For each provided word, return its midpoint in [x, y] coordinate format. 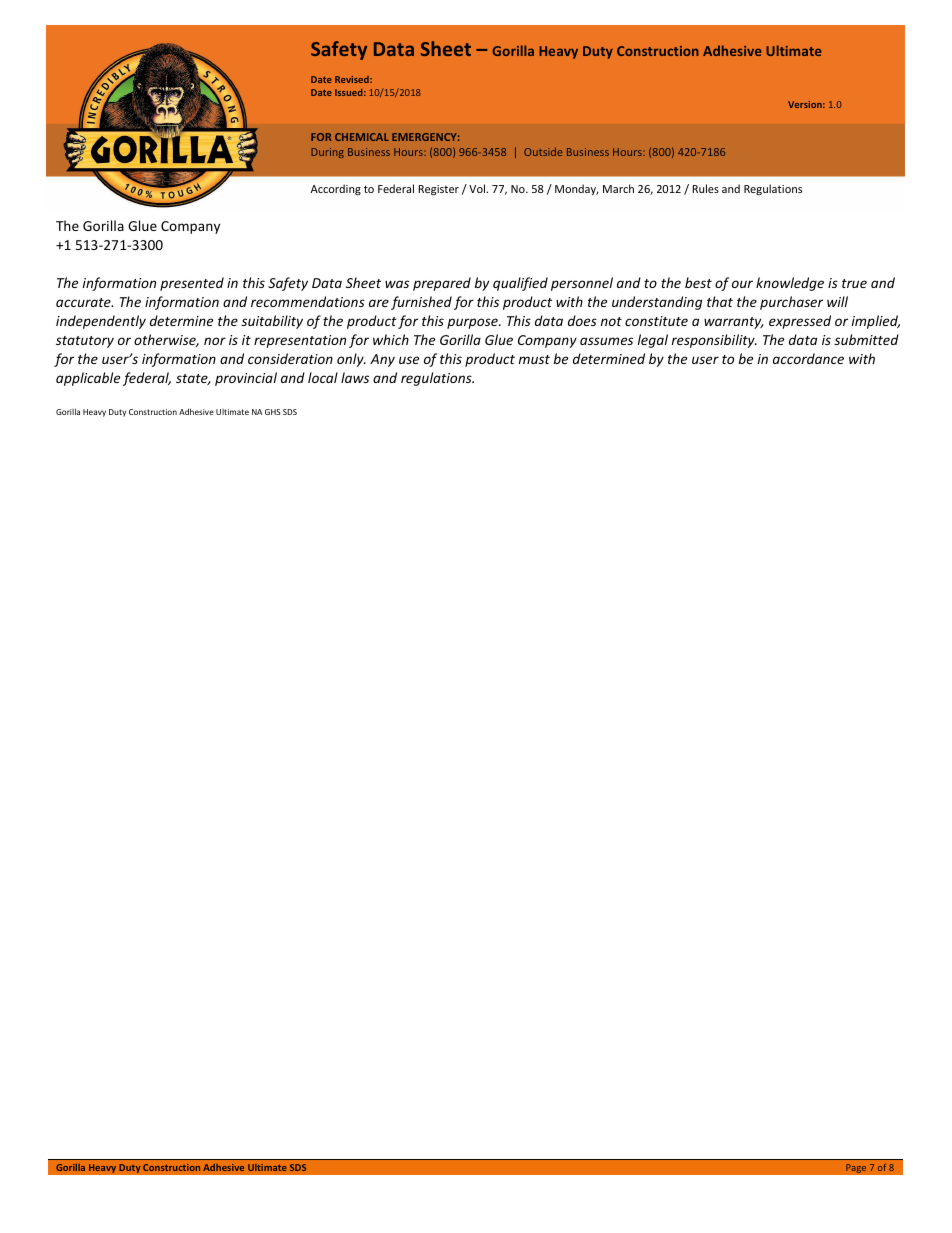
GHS [272, 412]
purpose [473, 323]
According [336, 189]
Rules [705, 188]
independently [101, 322]
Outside [543, 152]
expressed [800, 322]
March [618, 188]
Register [438, 190]
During [327, 153]
